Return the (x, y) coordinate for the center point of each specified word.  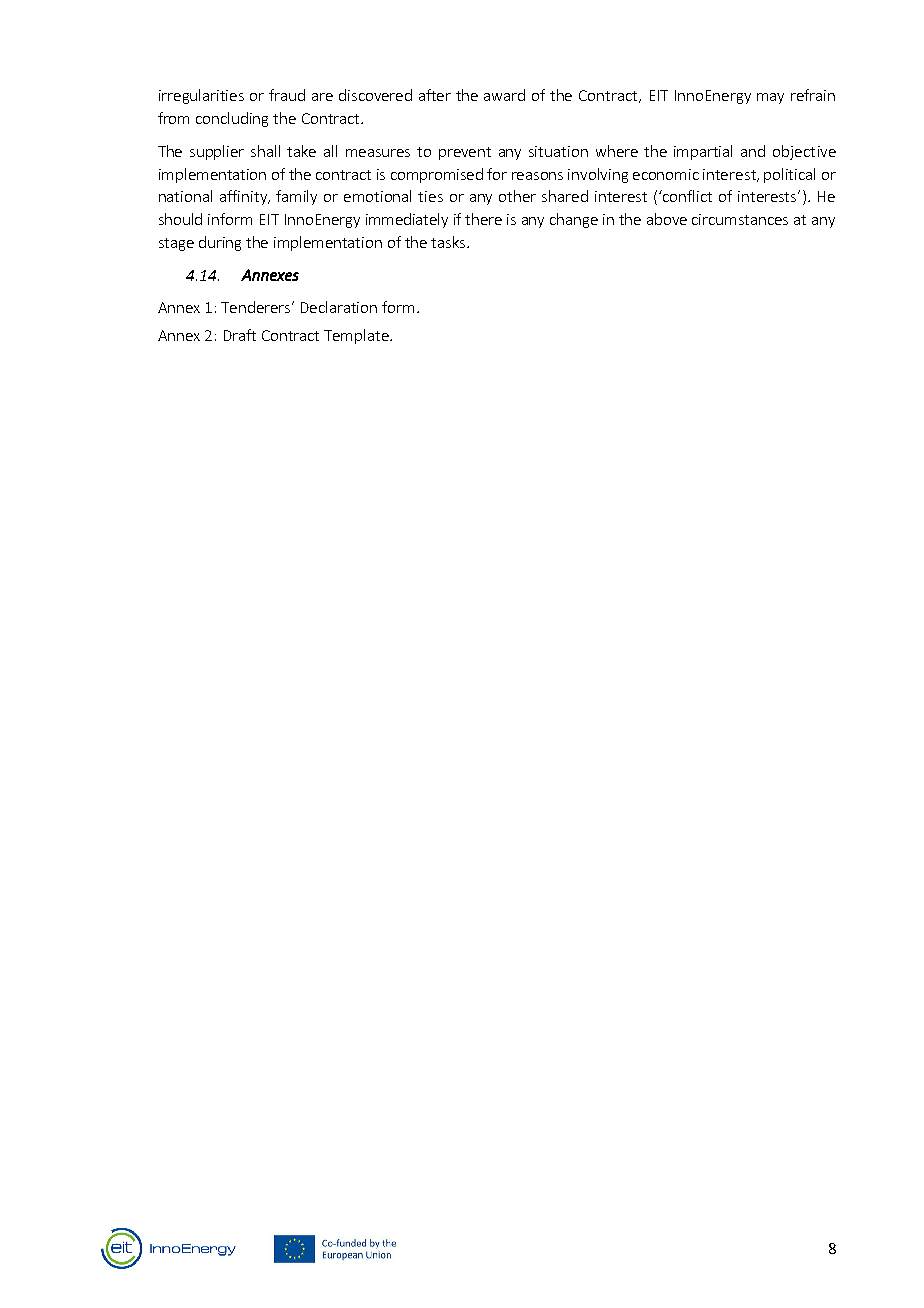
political (789, 175)
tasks (449, 242)
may (770, 98)
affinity (245, 197)
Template (357, 336)
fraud (287, 95)
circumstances (740, 219)
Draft (240, 335)
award (504, 95)
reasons (537, 176)
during (220, 243)
